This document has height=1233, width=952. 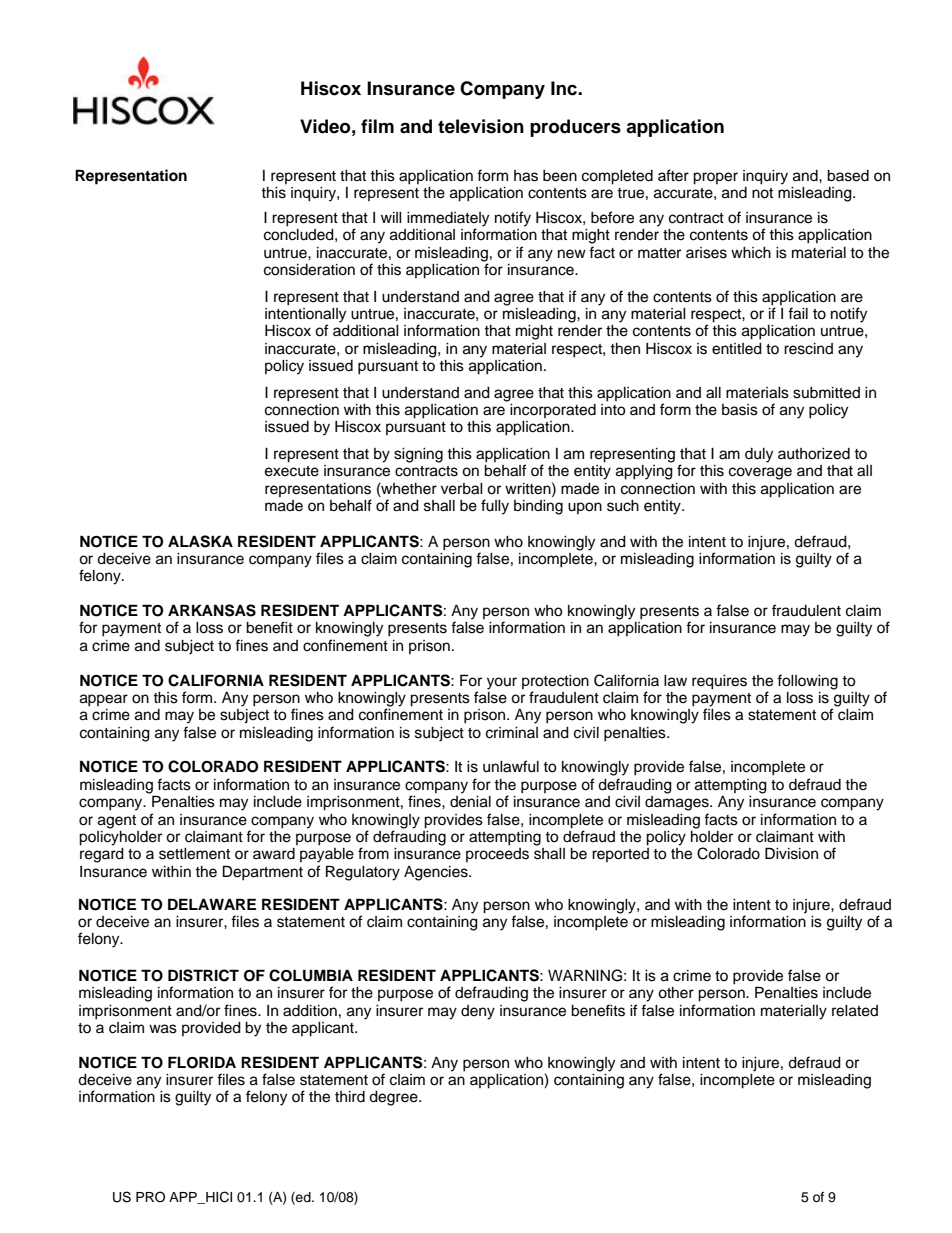 I want to click on FLORIDA, so click(x=202, y=1062).
